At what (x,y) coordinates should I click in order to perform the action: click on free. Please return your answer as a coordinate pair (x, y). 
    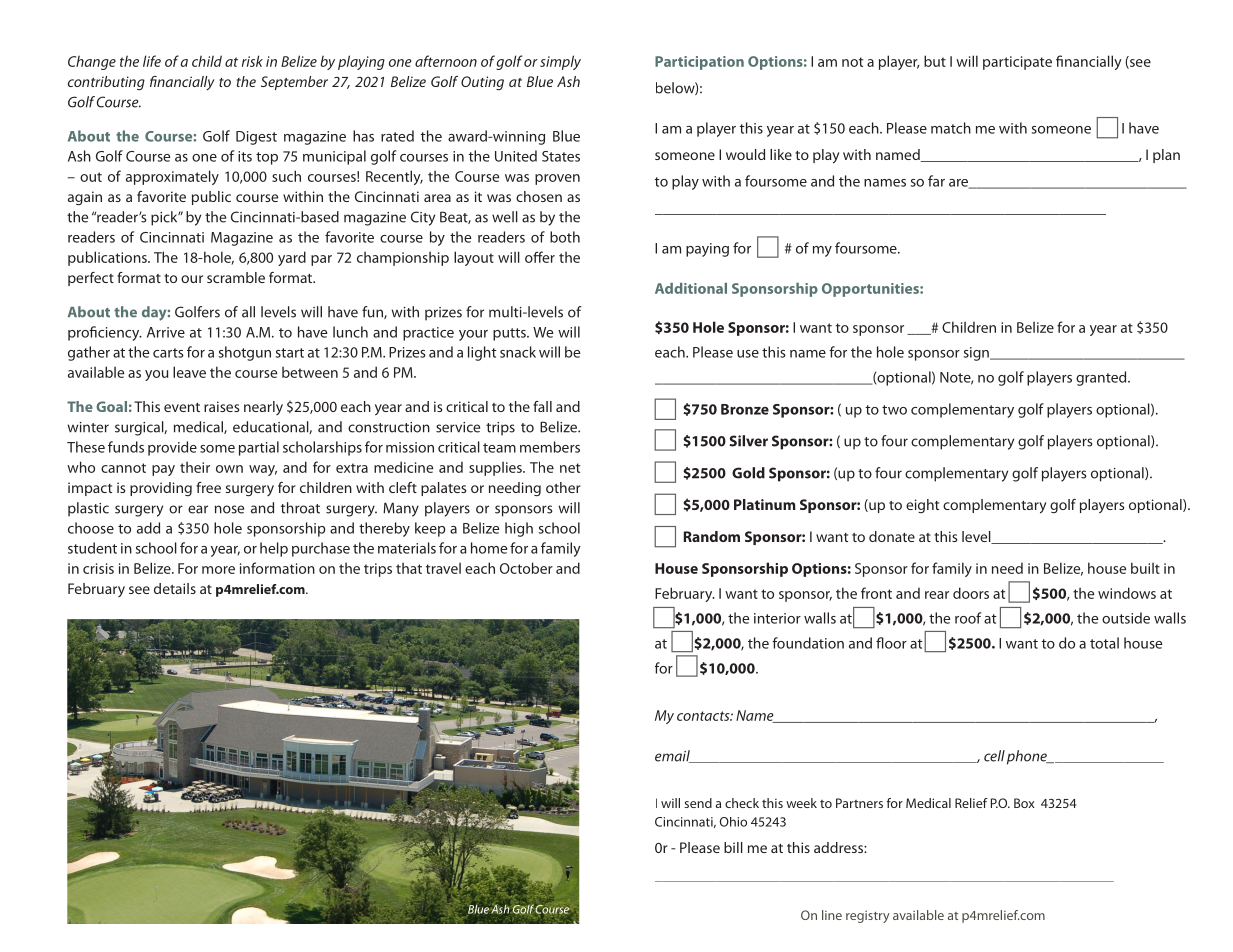
    Looking at the image, I should click on (208, 487).
